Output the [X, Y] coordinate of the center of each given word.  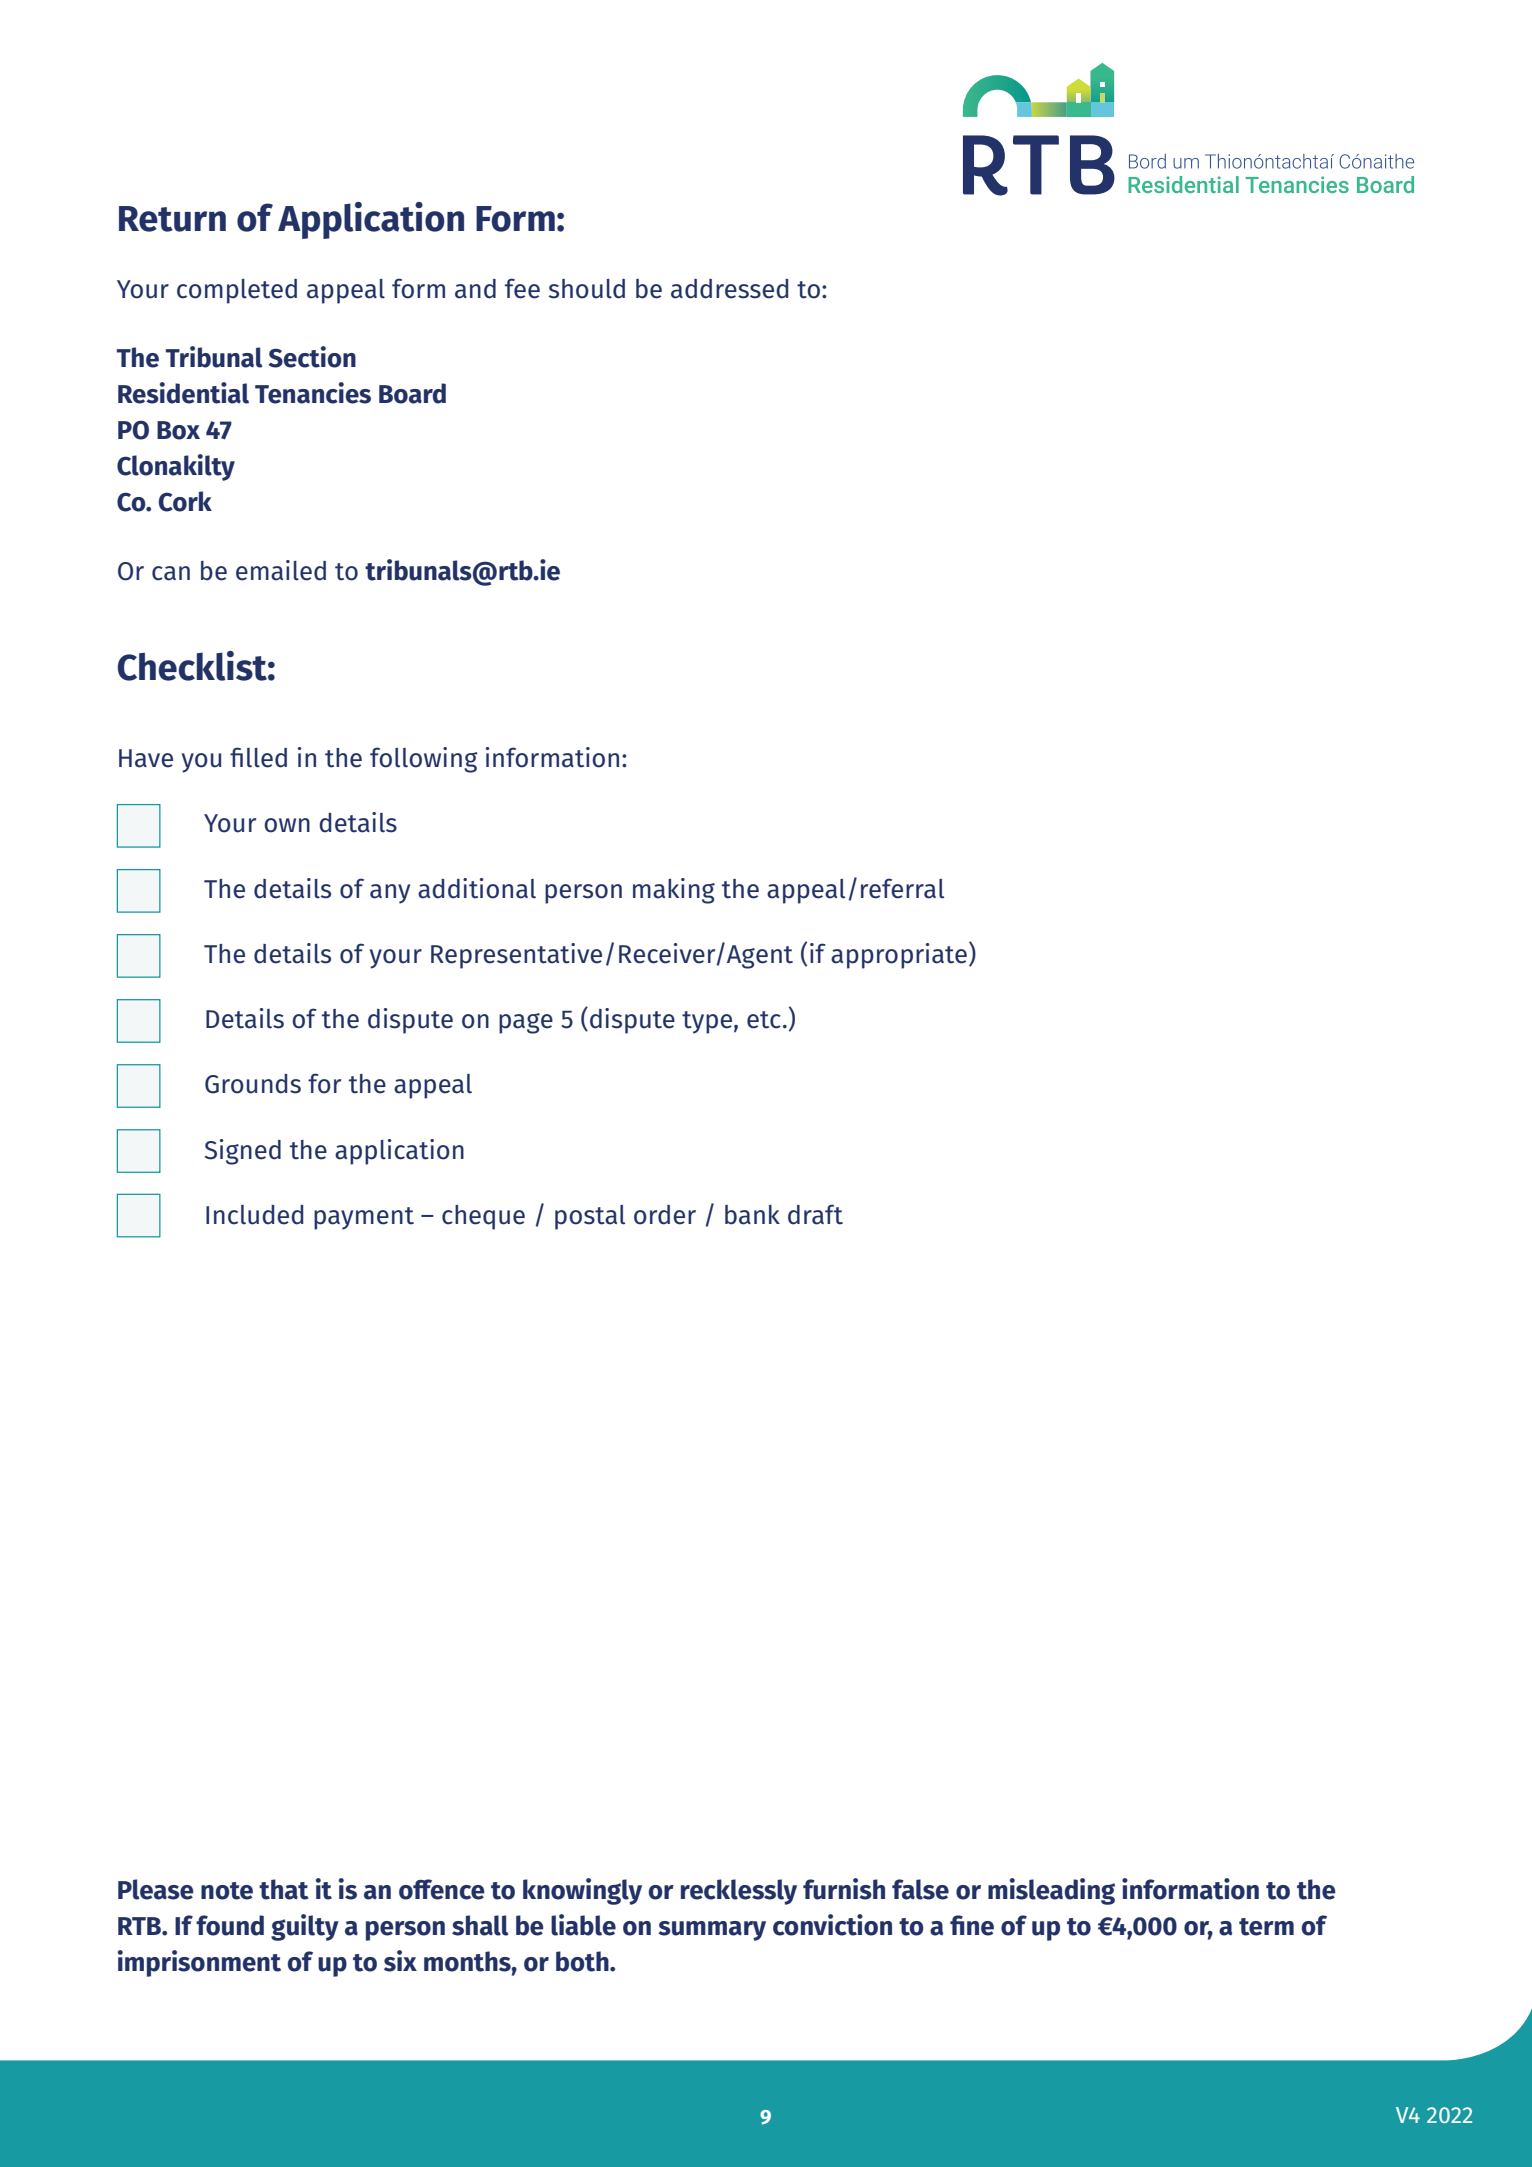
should [587, 289]
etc [764, 1020]
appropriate [899, 956]
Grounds [253, 1084]
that [284, 1889]
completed [237, 291]
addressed [729, 289]
